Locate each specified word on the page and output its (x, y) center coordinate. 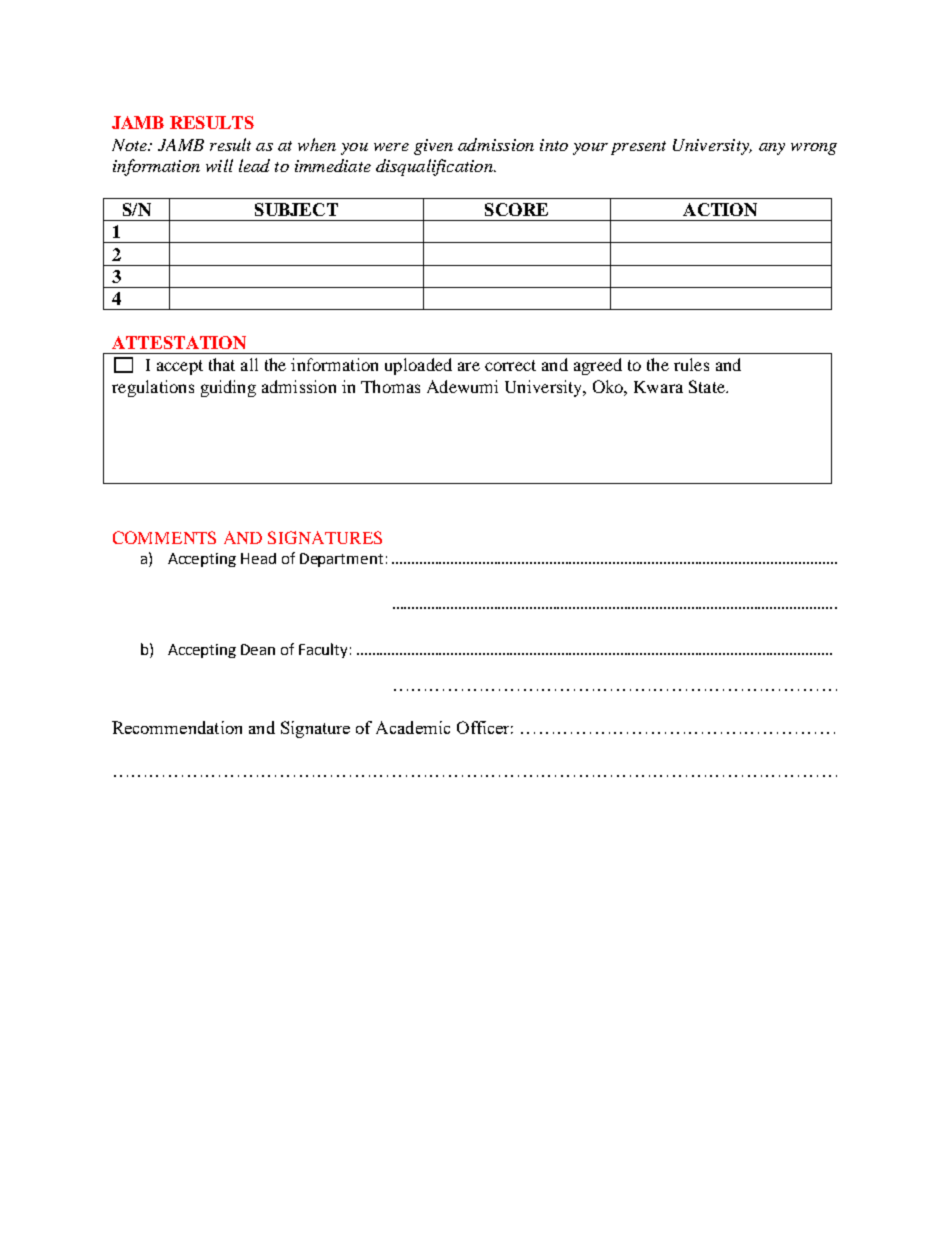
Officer (485, 727)
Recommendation (177, 727)
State (708, 386)
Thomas (390, 386)
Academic (413, 727)
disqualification (435, 167)
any (772, 149)
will (219, 165)
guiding (228, 388)
